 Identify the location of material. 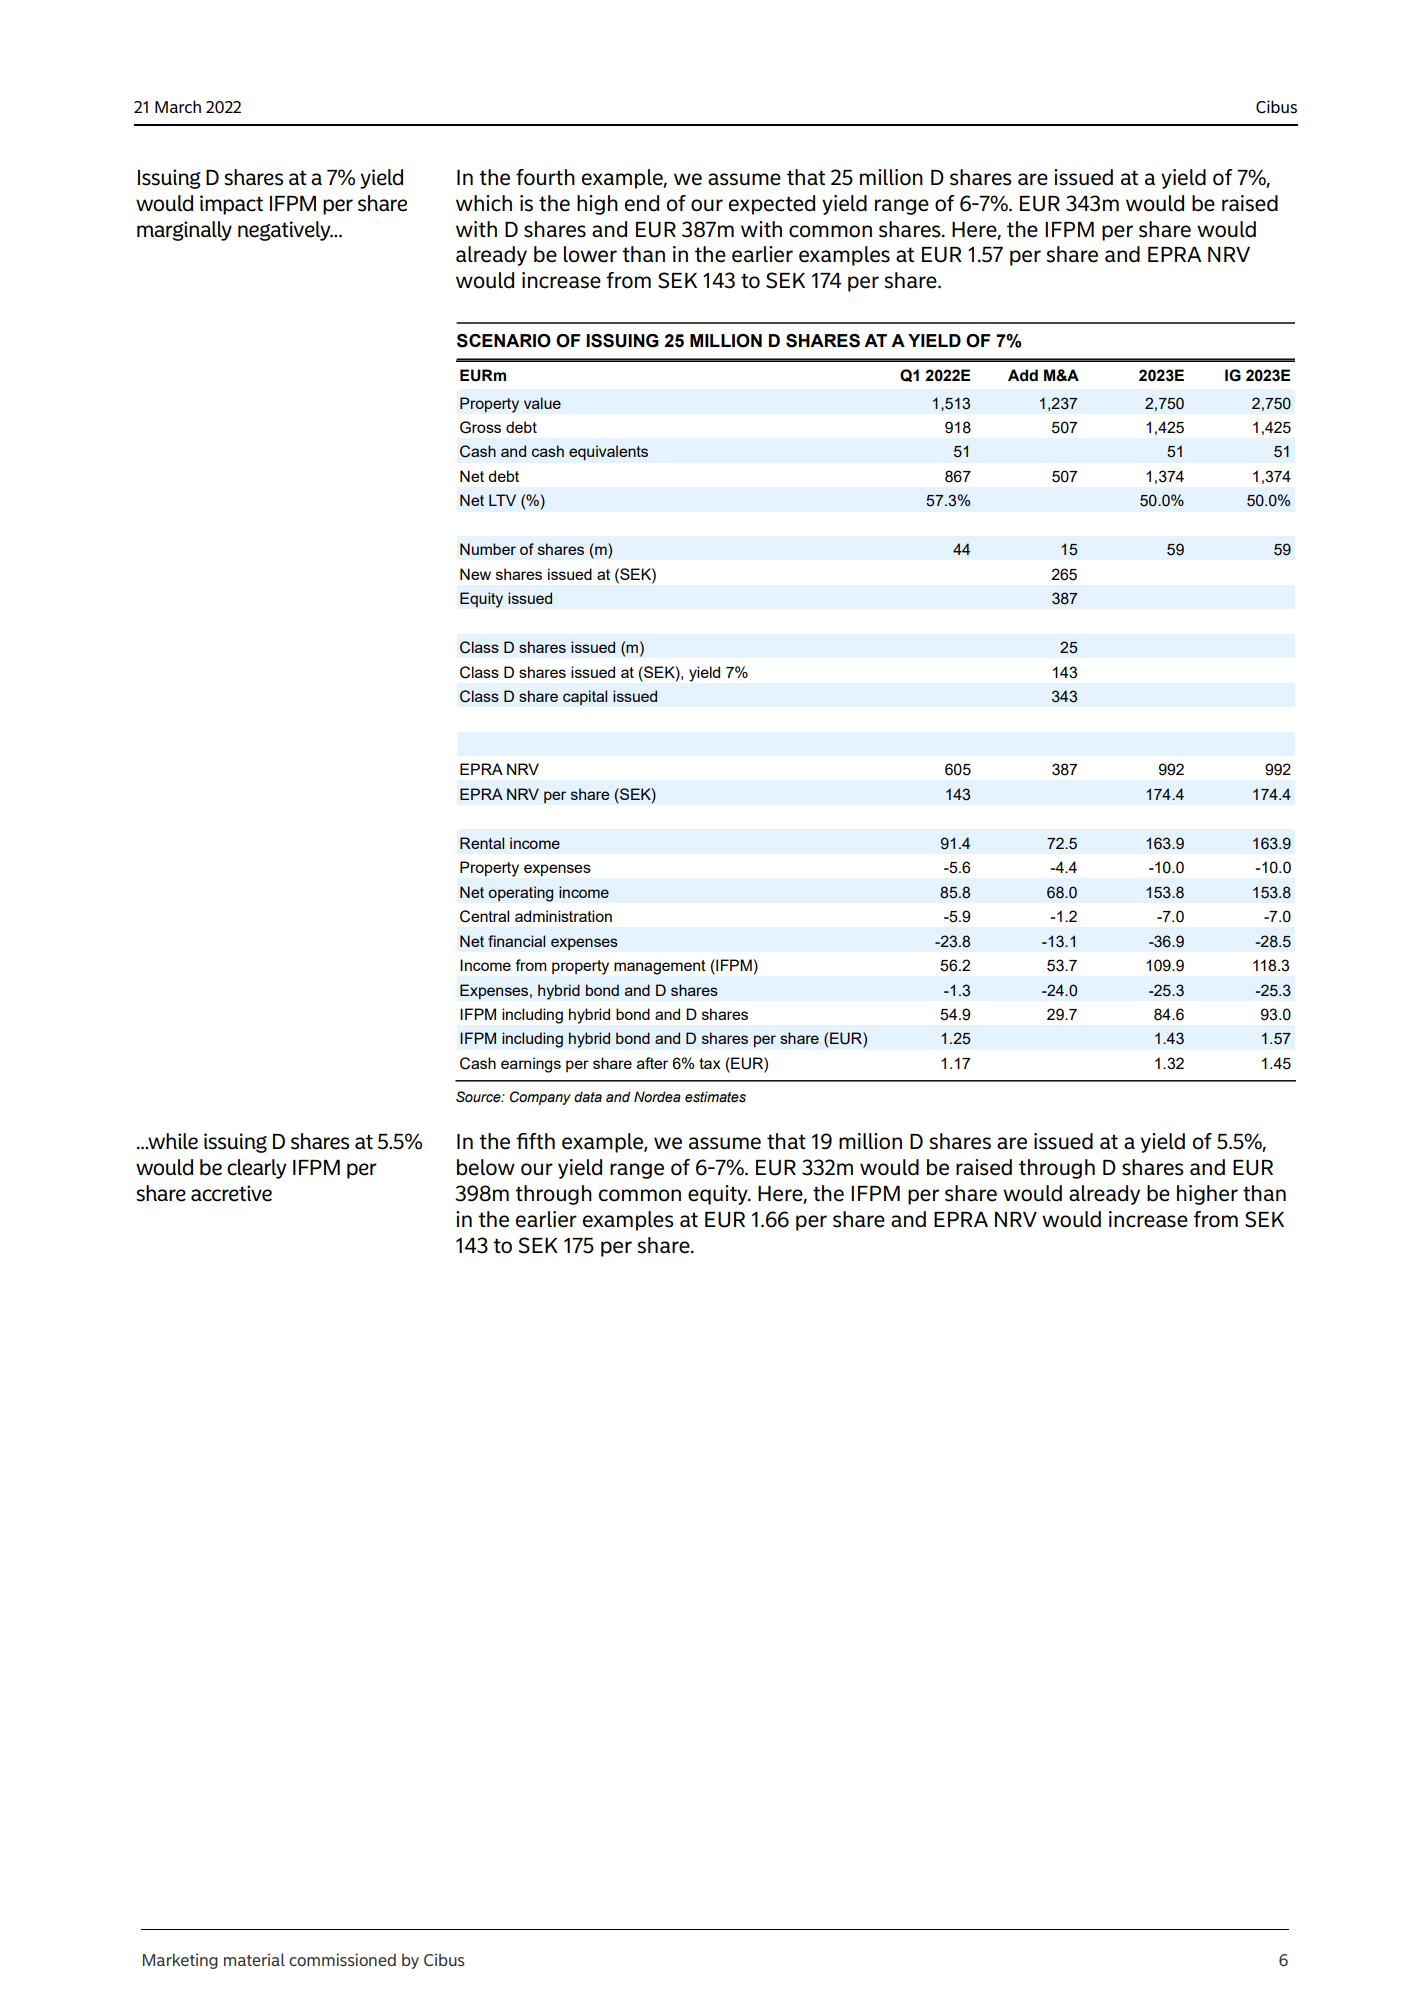
(254, 1959).
